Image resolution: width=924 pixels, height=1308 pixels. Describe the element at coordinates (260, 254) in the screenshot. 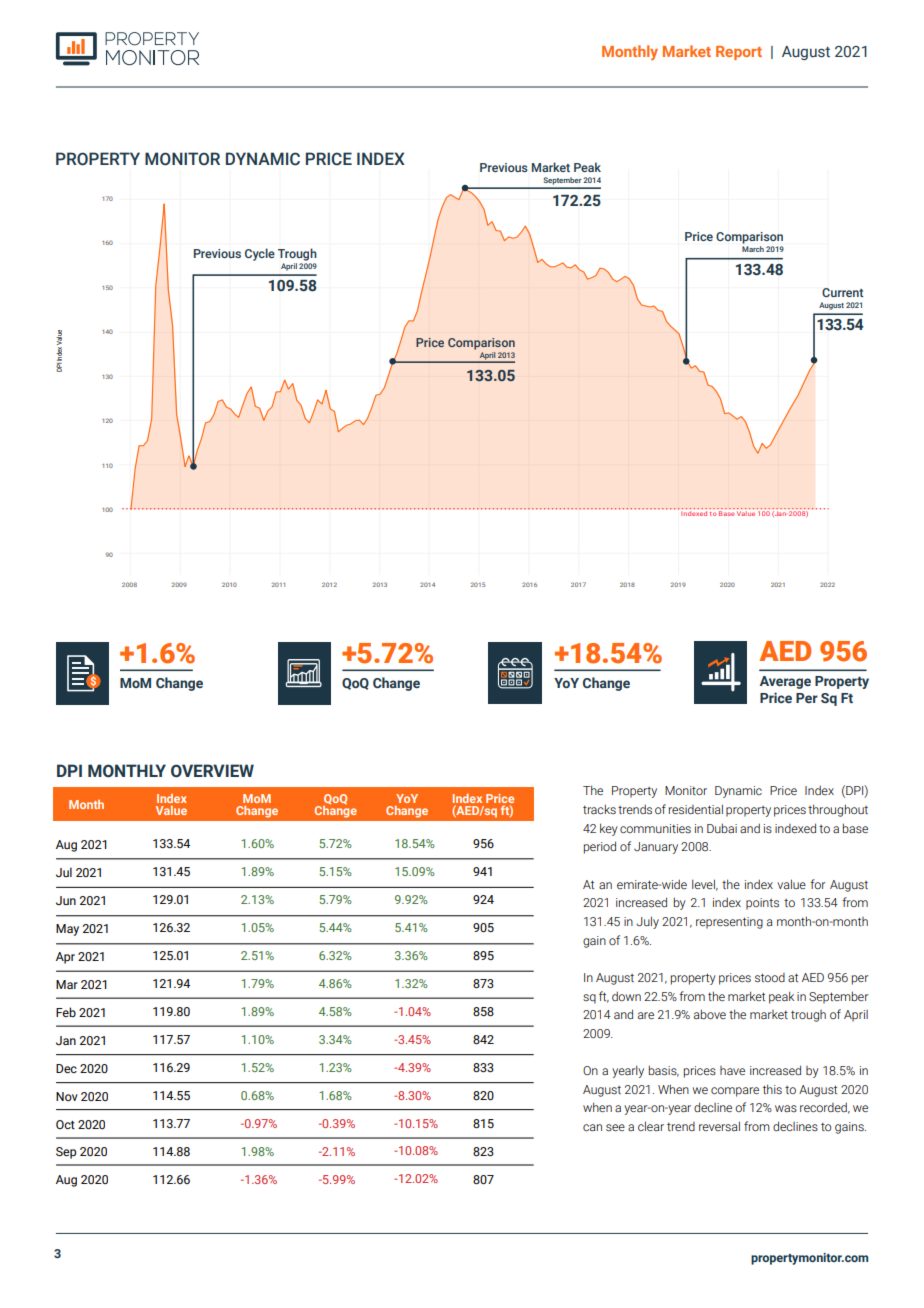

I see `Cycle` at that location.
